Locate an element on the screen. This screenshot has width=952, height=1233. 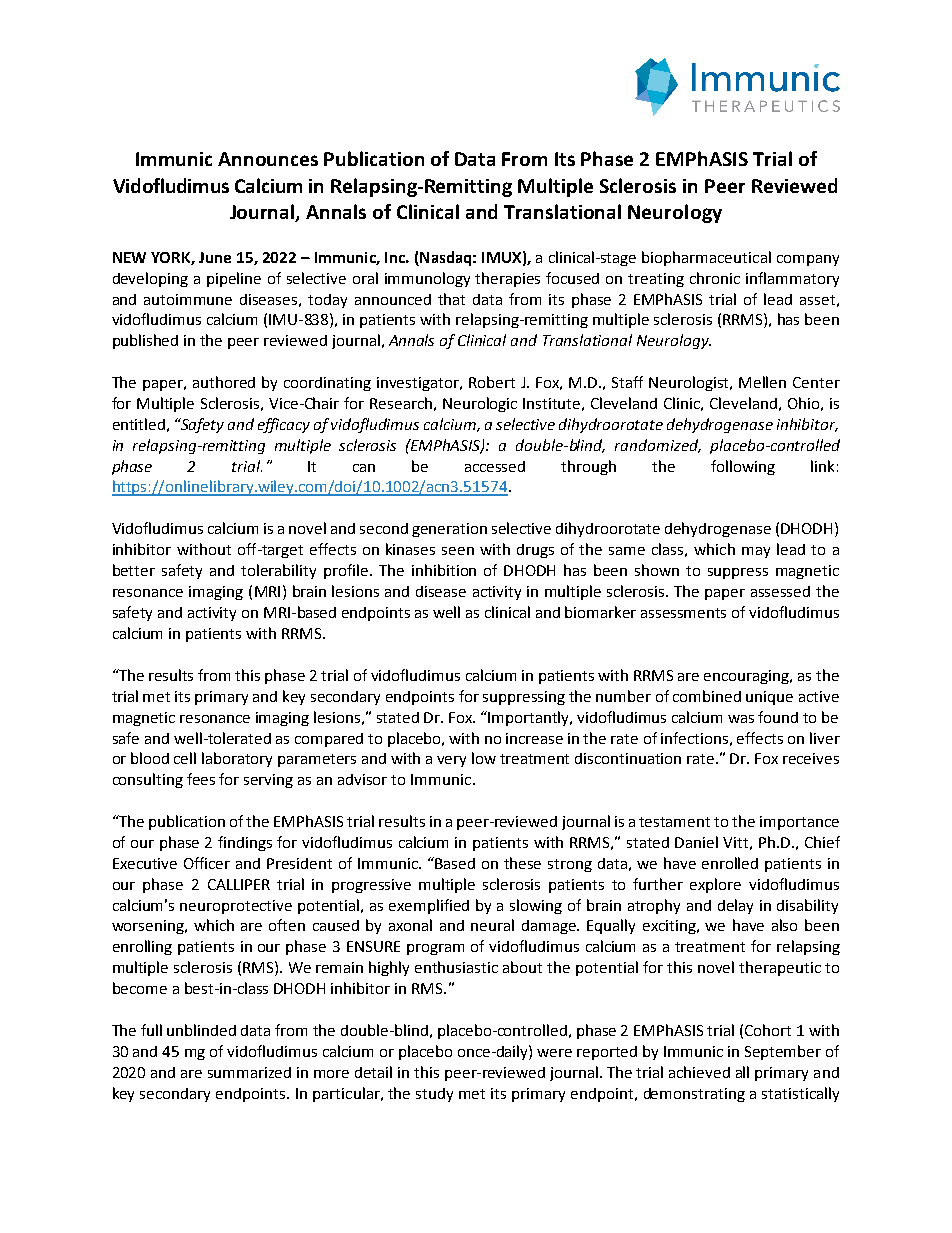
inhibition is located at coordinates (444, 570).
